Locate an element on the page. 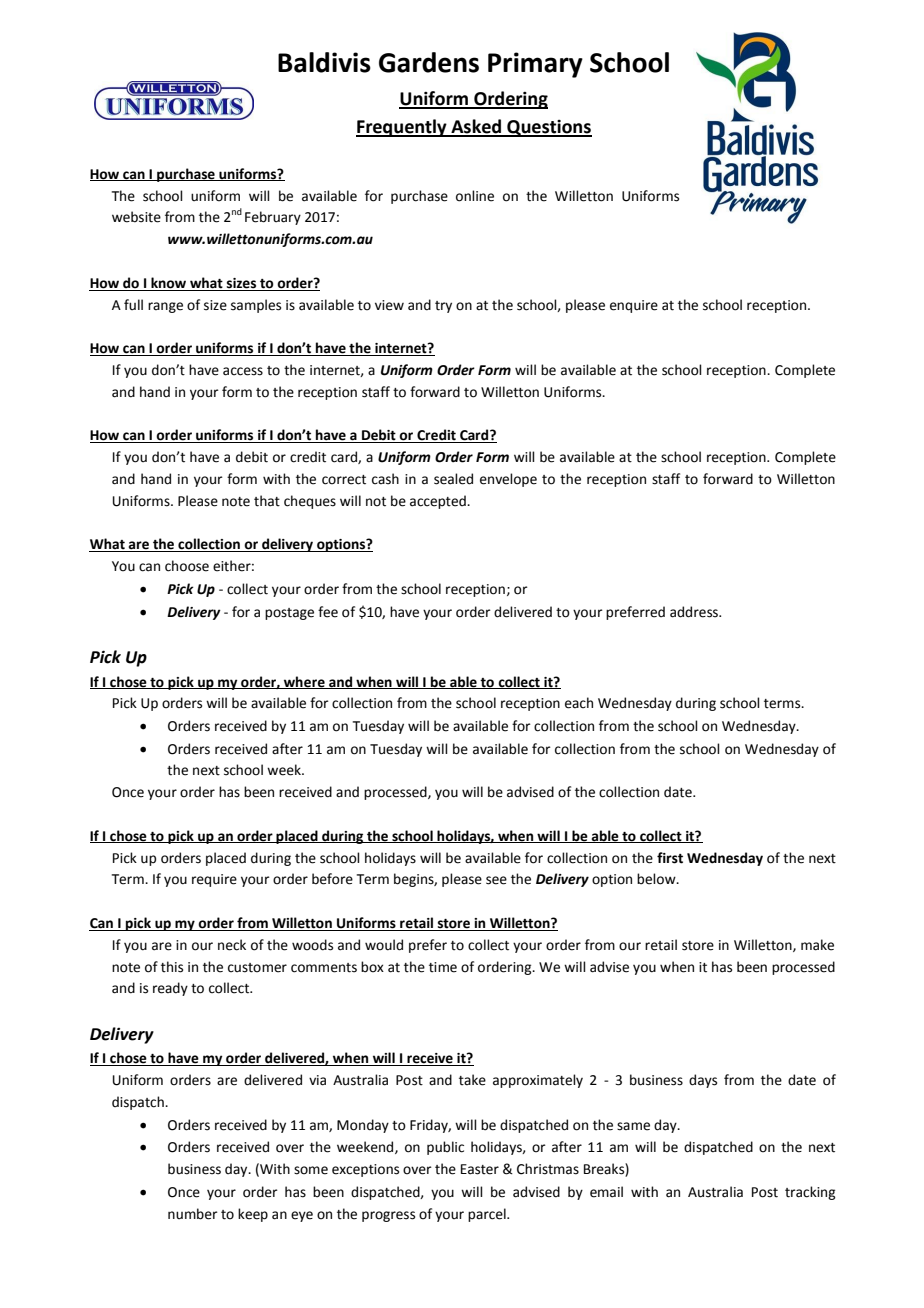 The width and height of the document is (924, 1308). enquire is located at coordinates (634, 306).
